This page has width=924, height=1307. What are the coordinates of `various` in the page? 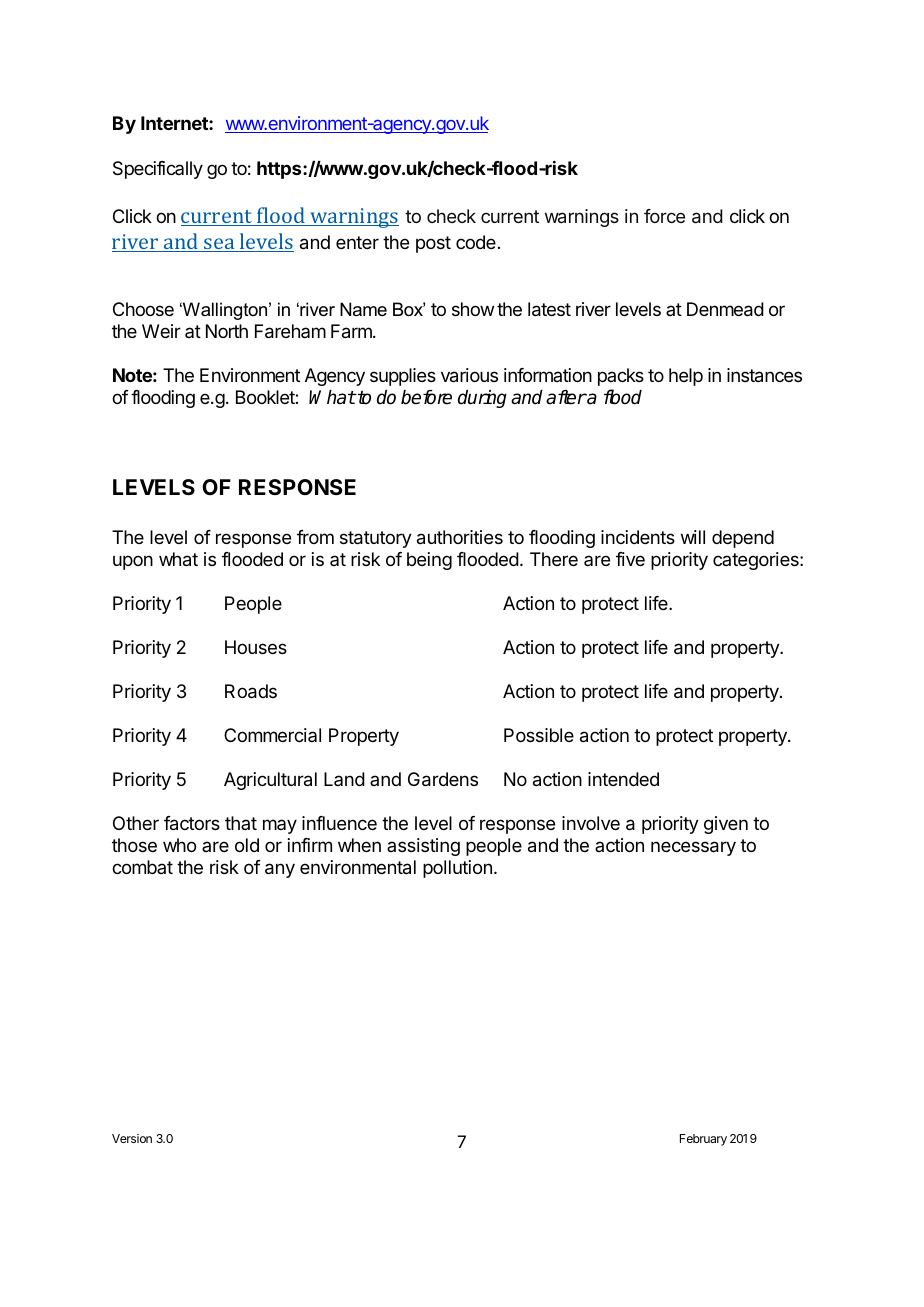 It's located at (469, 375).
